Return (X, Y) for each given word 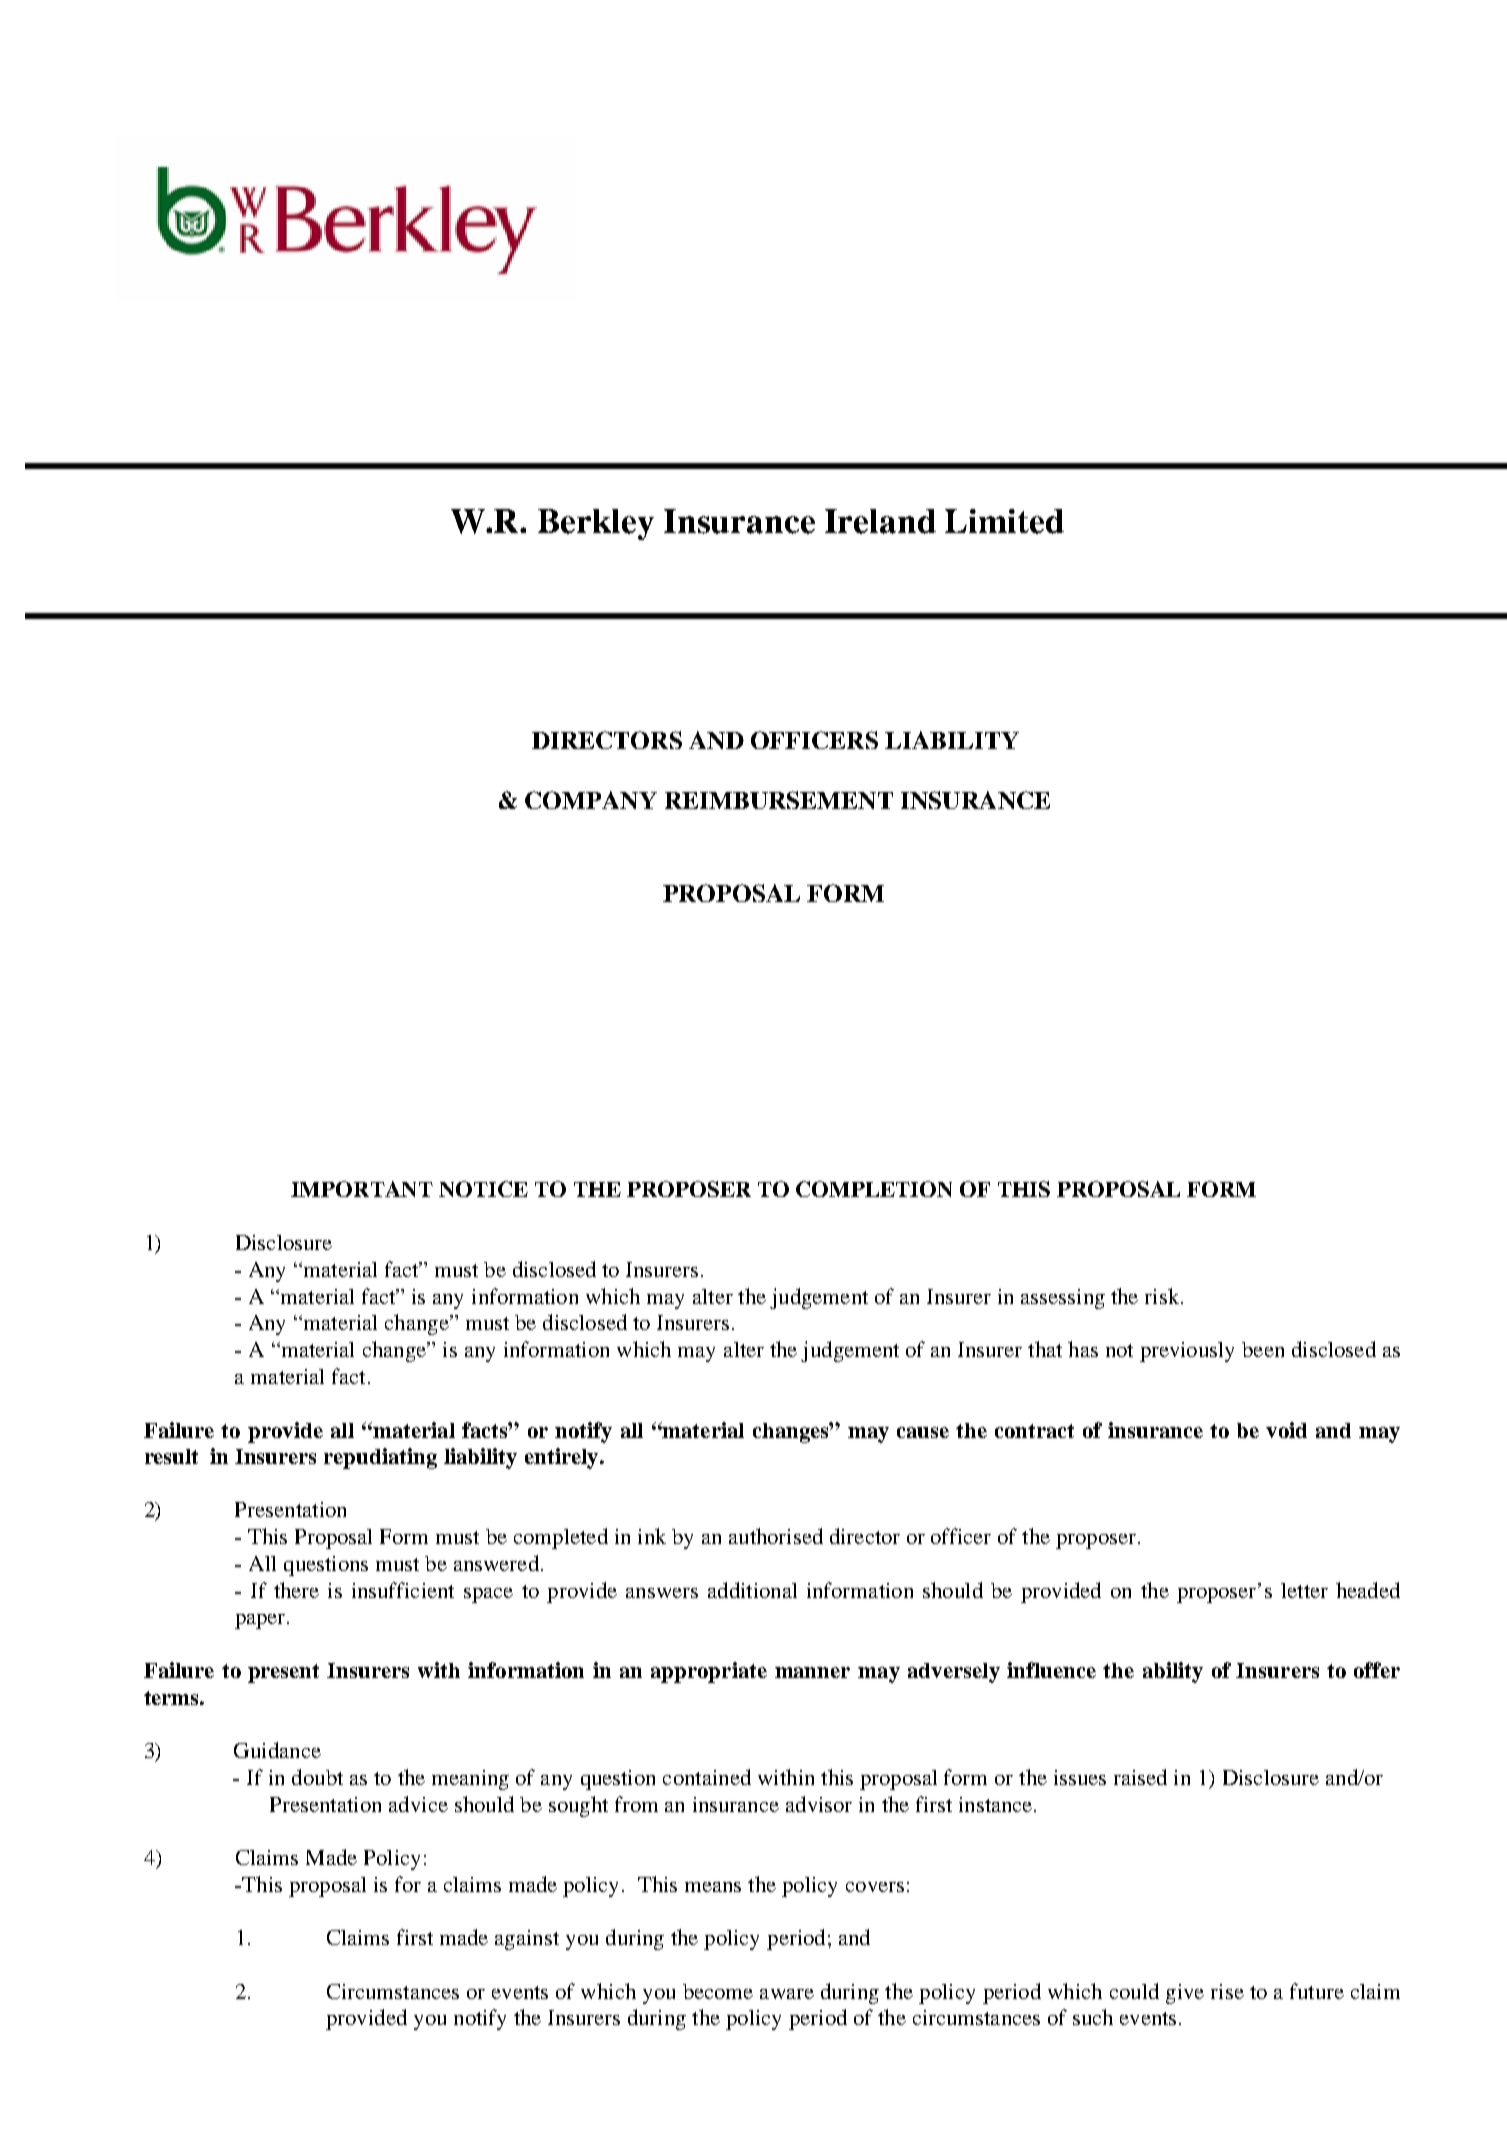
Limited (1004, 521)
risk (1163, 1296)
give (1185, 1994)
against (527, 1940)
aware (787, 1994)
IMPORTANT (362, 1189)
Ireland (880, 521)
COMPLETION (874, 1189)
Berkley (596, 524)
